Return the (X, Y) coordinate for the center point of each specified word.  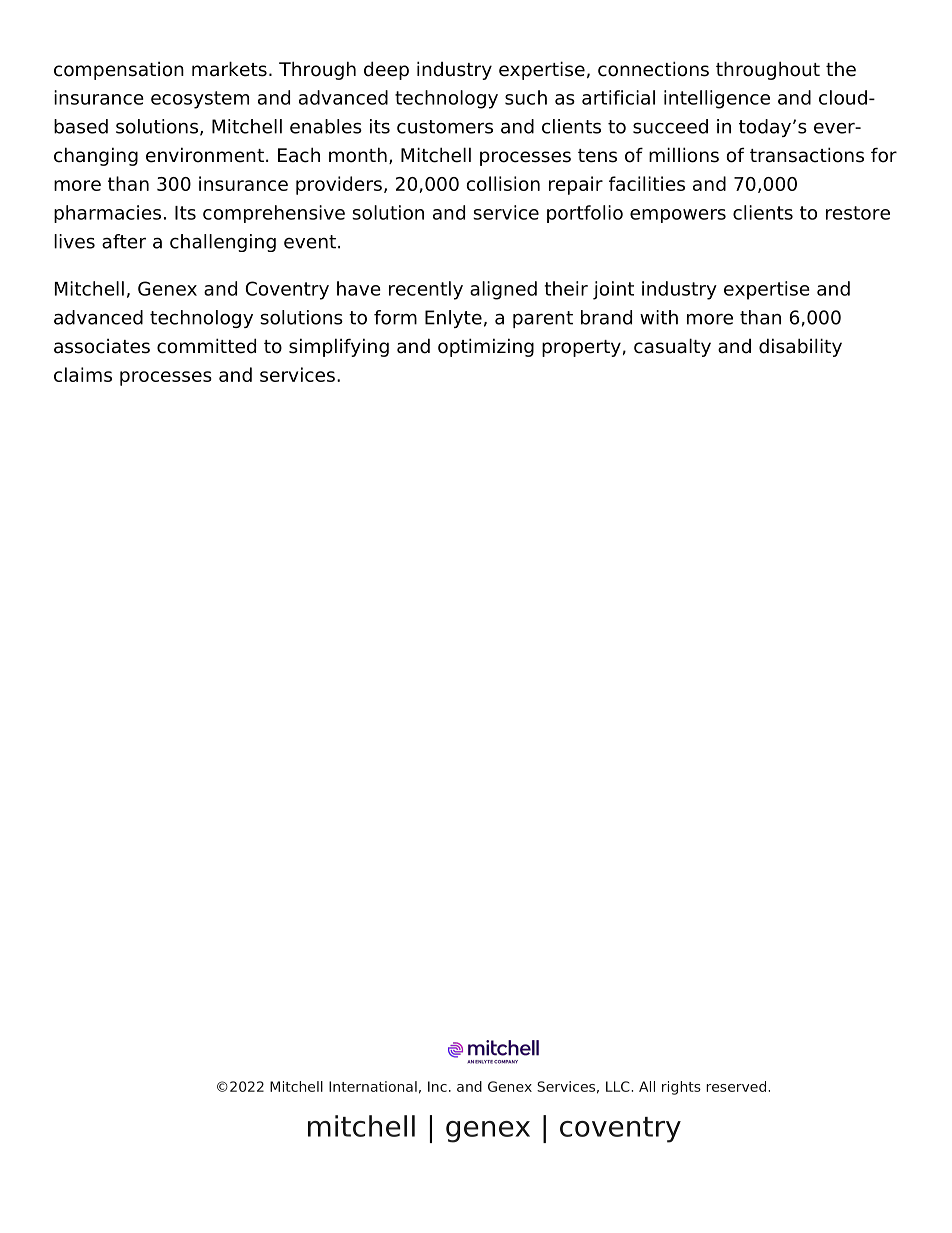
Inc (437, 1086)
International (373, 1086)
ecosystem (200, 100)
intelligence (717, 99)
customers (445, 127)
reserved (736, 1086)
